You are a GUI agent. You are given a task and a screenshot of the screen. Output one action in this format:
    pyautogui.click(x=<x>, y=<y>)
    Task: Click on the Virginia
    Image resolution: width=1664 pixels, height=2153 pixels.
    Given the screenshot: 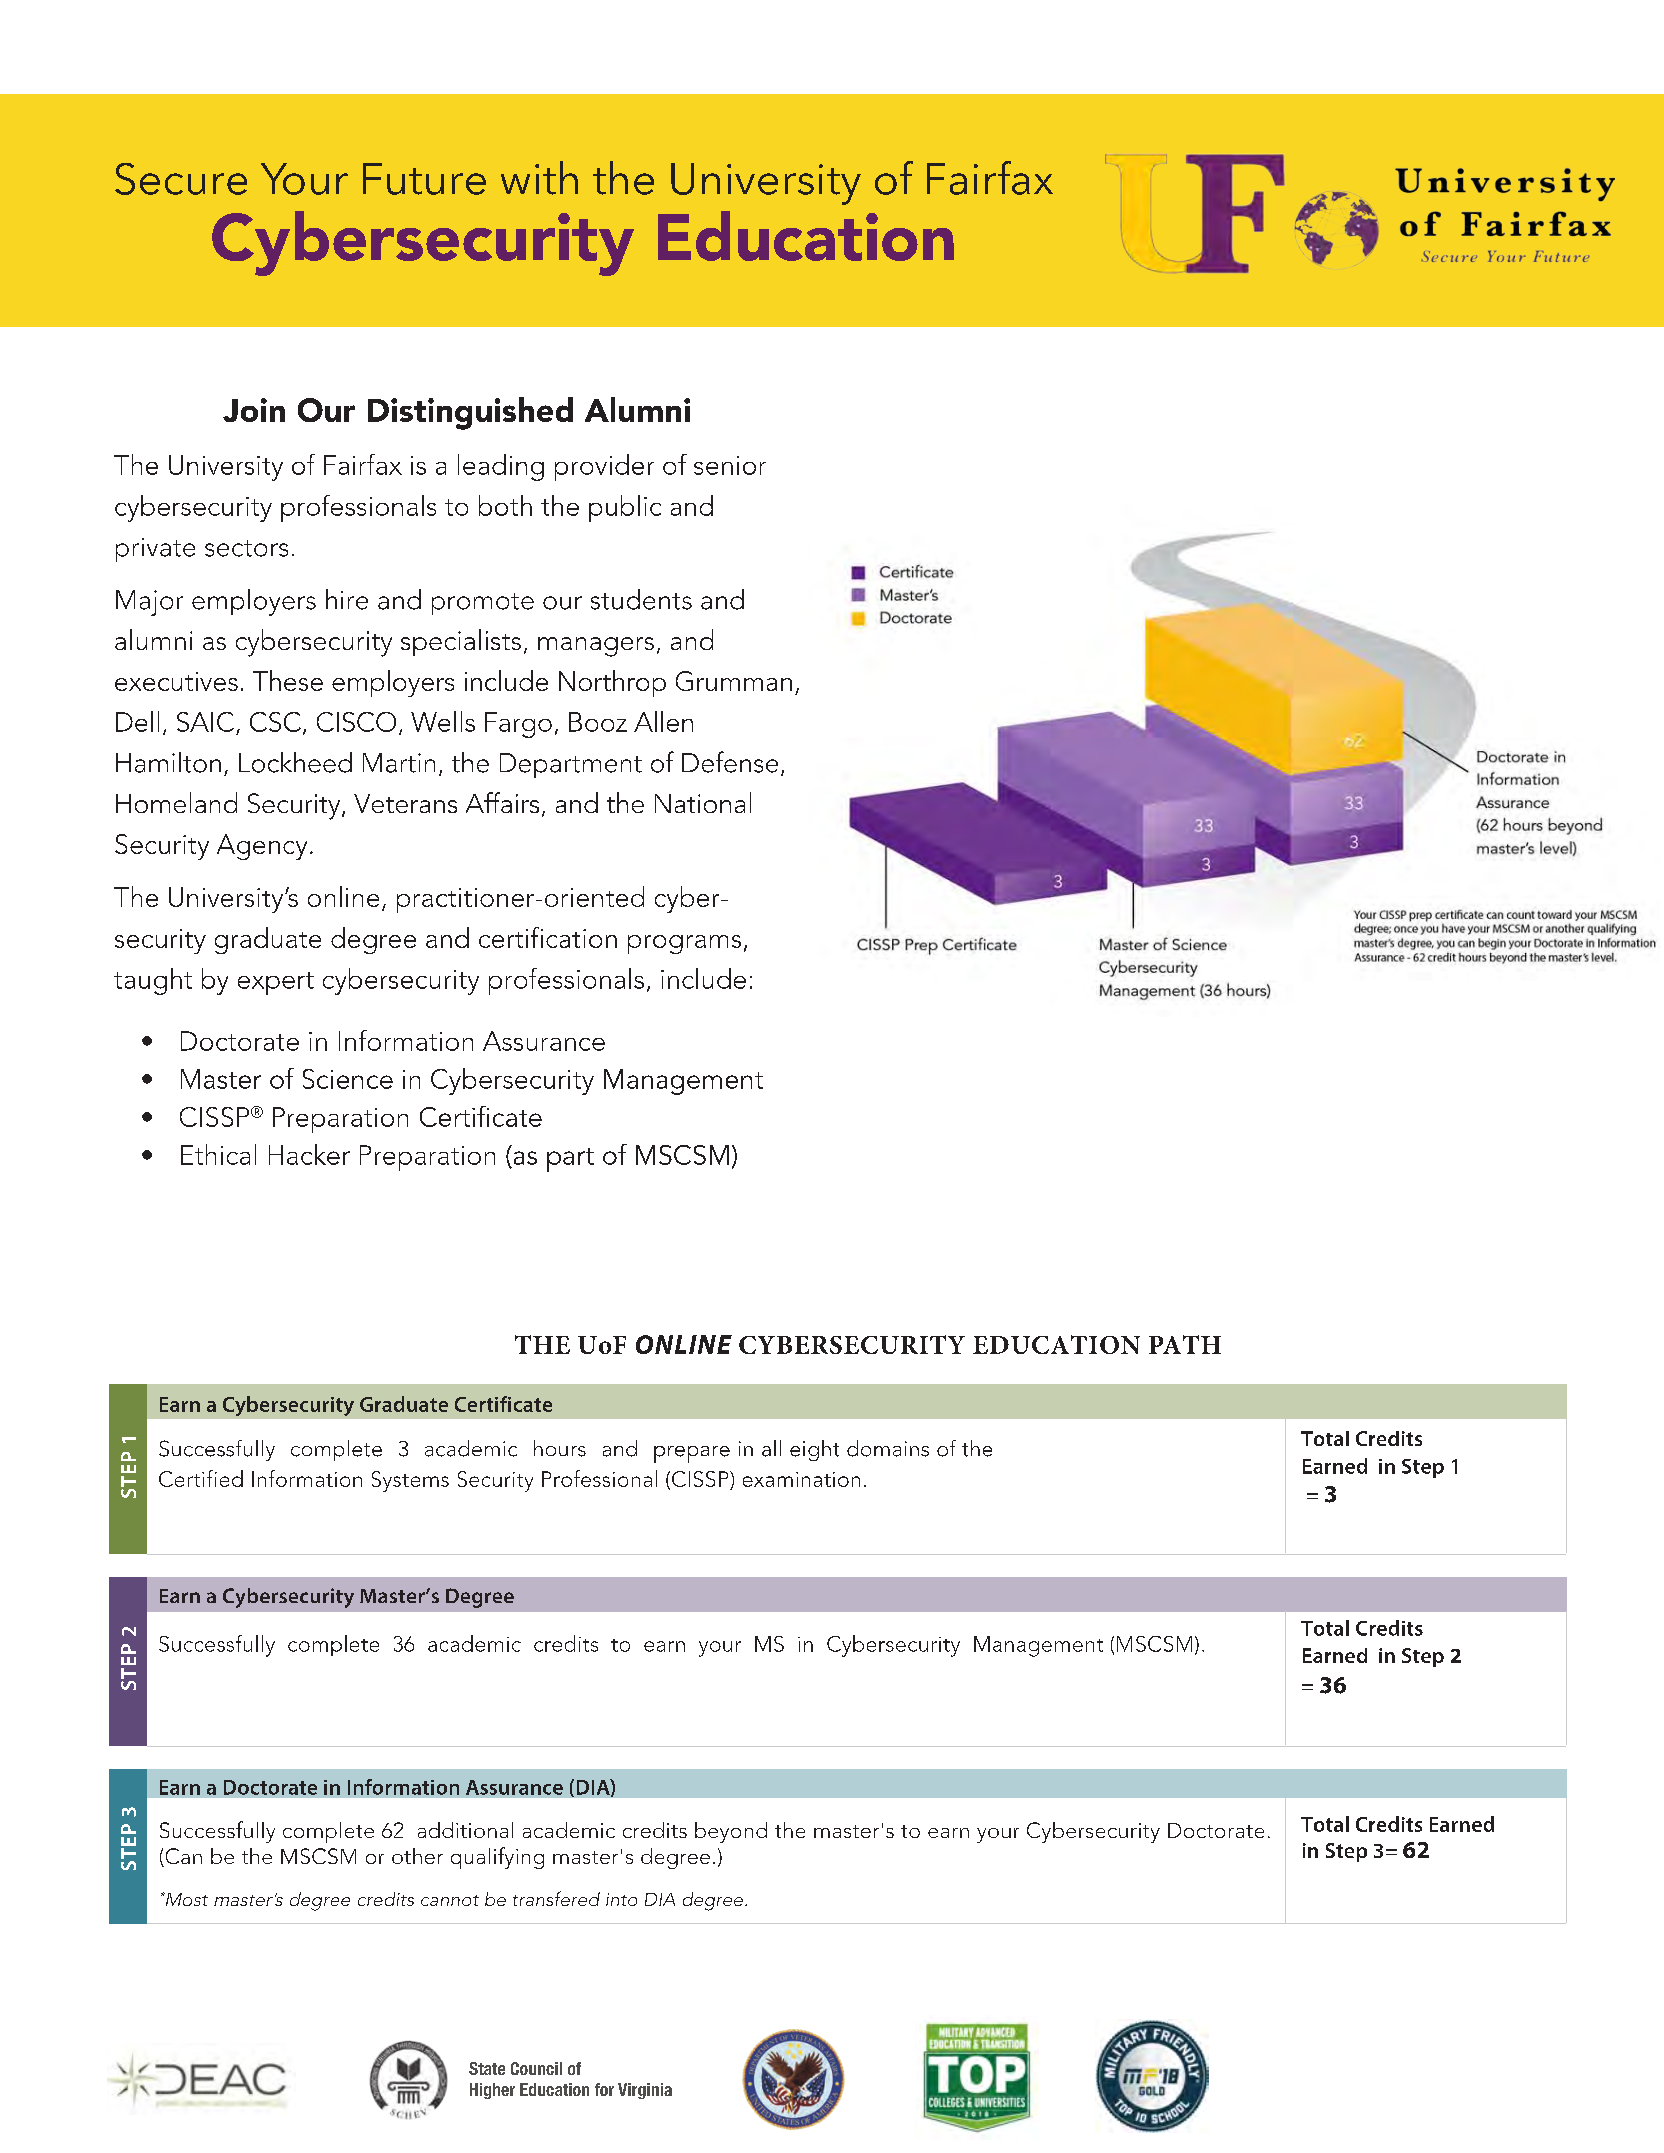 What is the action you would take?
    pyautogui.click(x=645, y=2091)
